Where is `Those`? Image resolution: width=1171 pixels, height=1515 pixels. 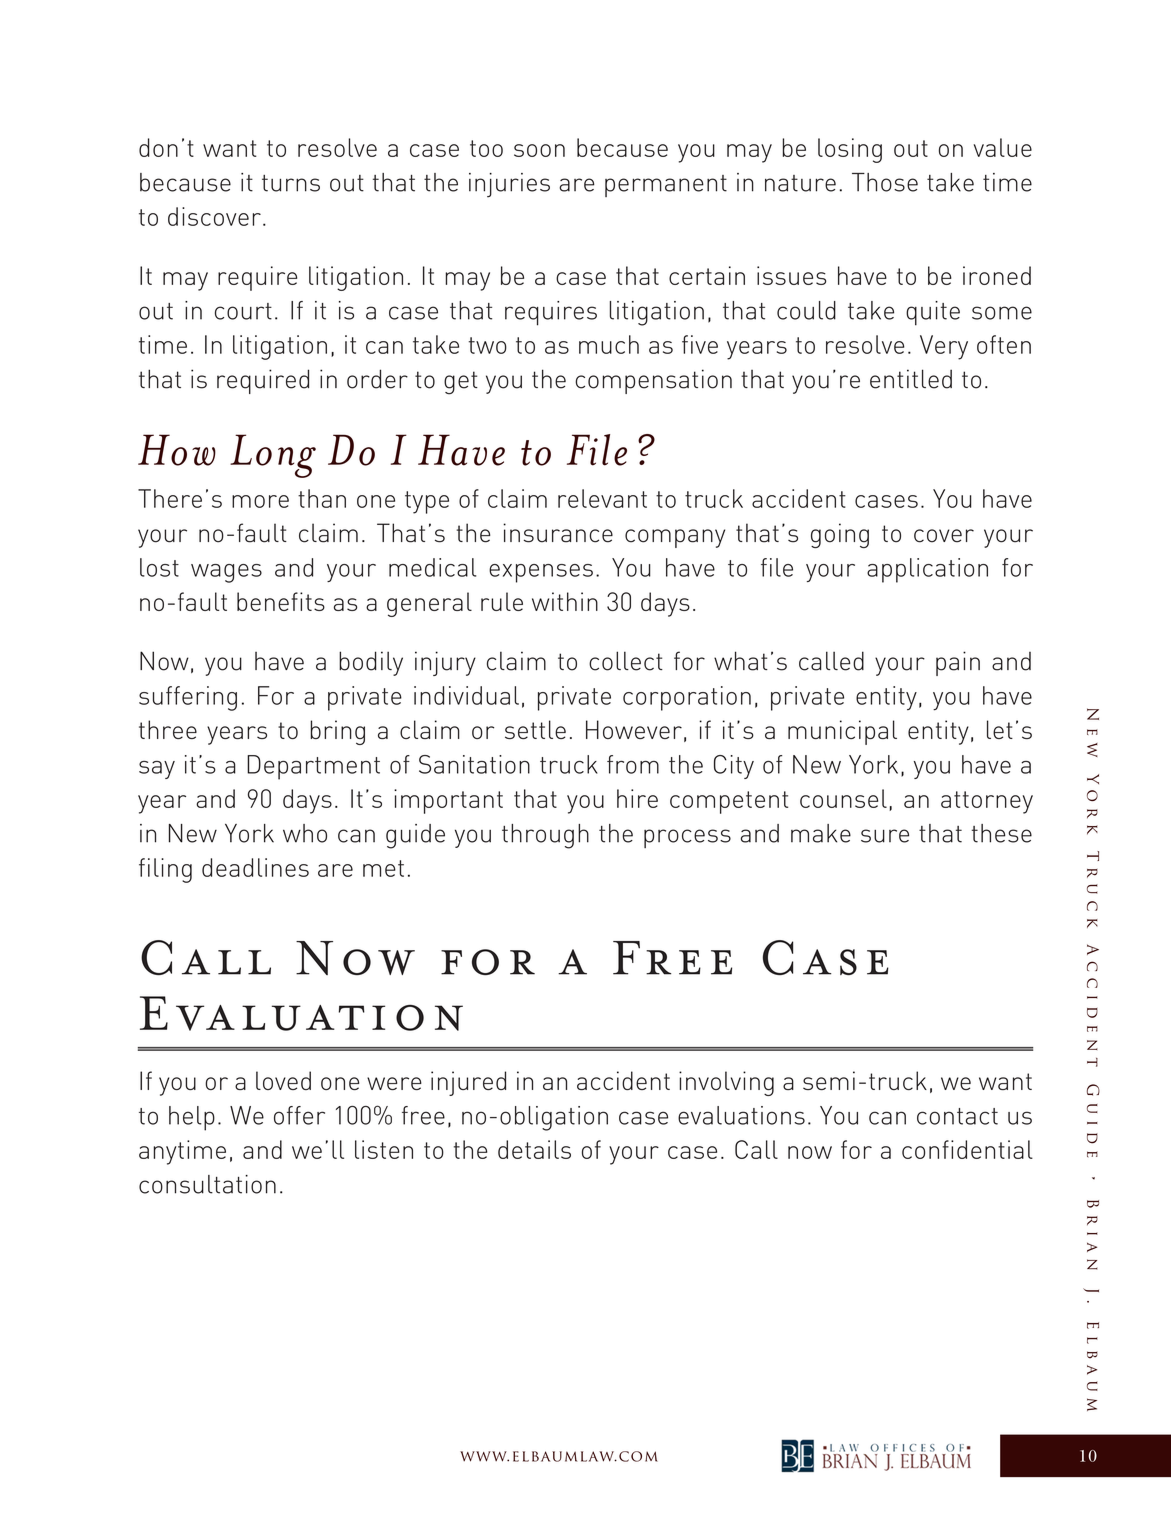 Those is located at coordinates (885, 182).
